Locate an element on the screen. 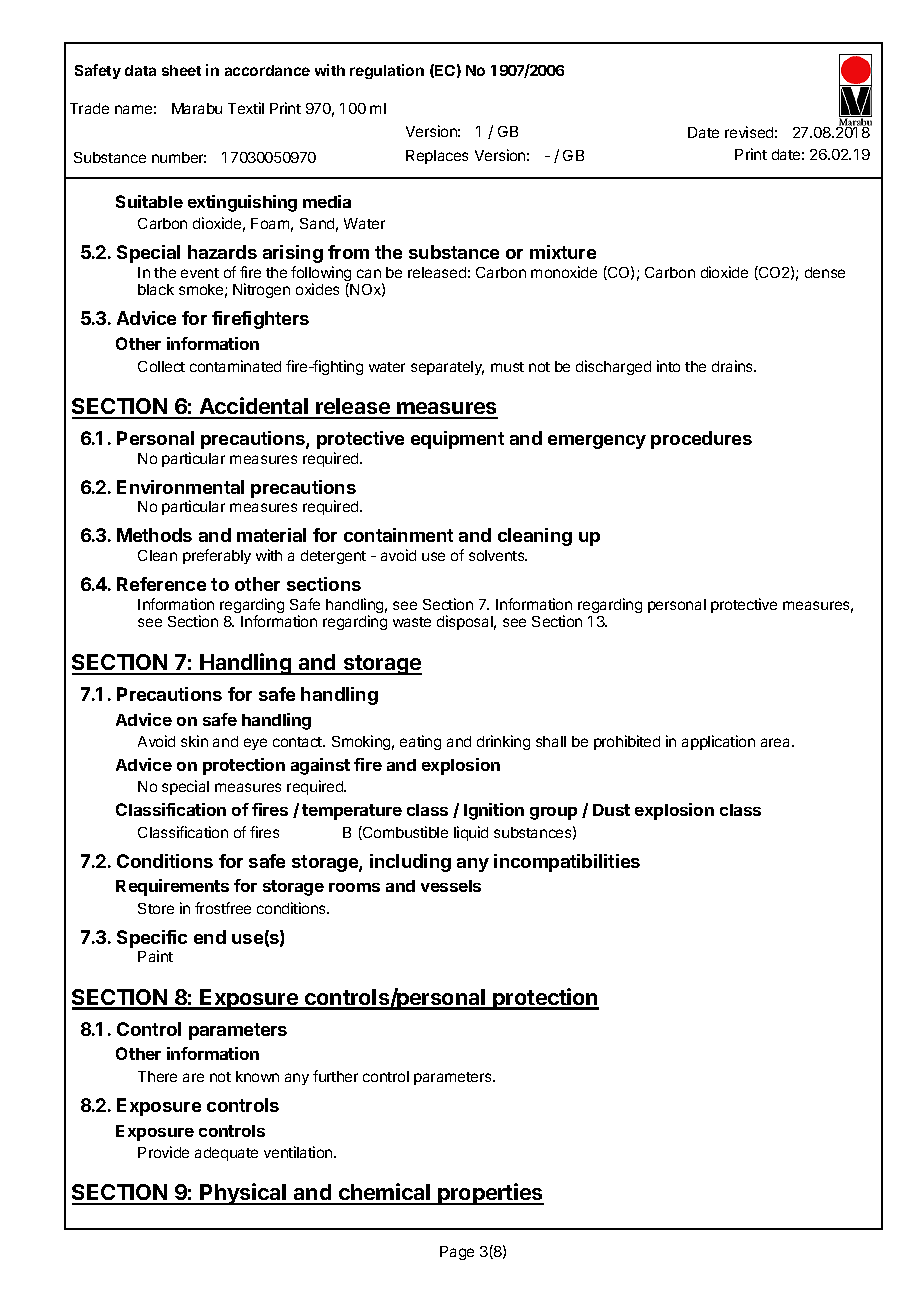 This screenshot has height=1307, width=924. sheet is located at coordinates (181, 70).
